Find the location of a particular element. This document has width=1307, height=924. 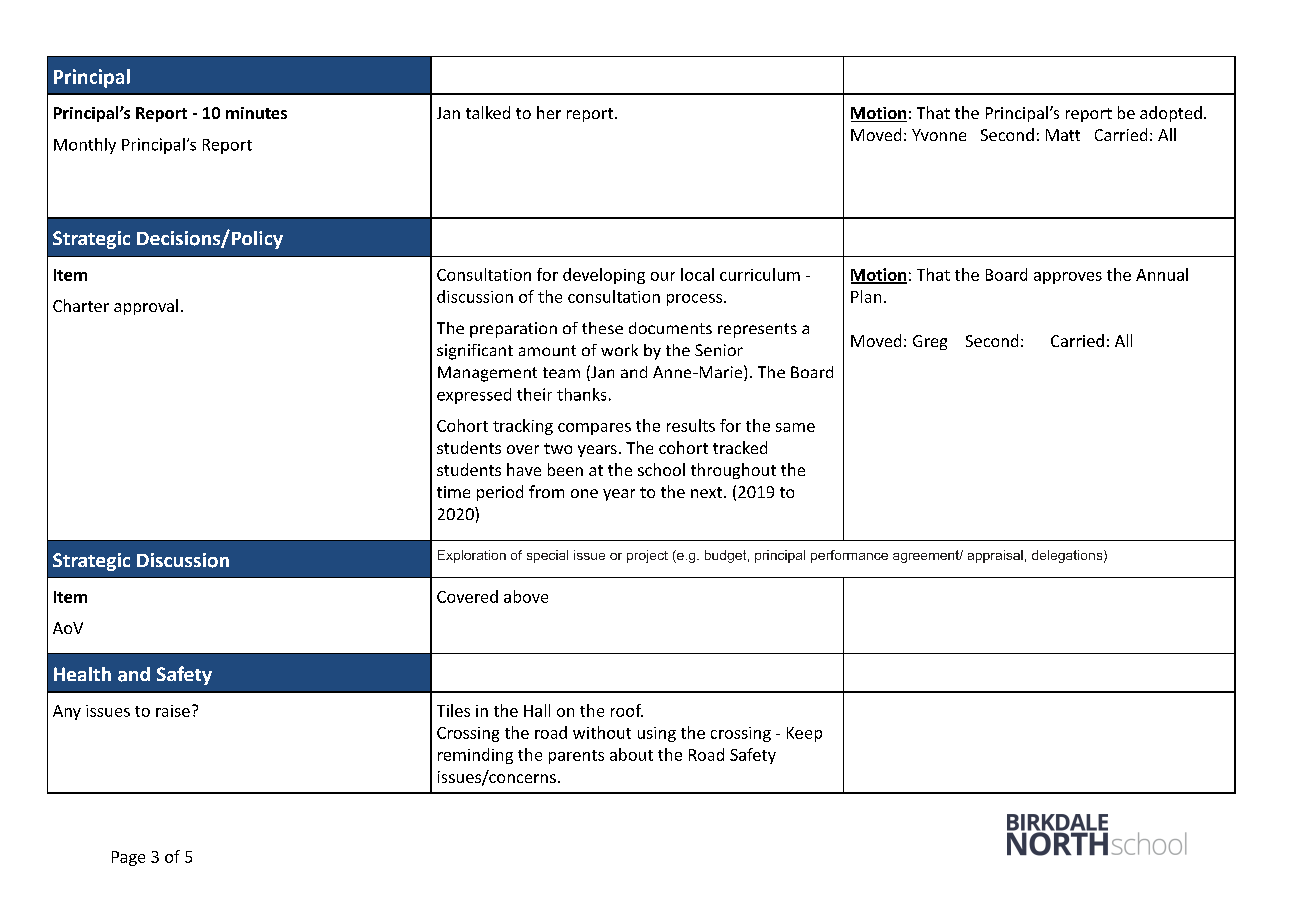

appraisal is located at coordinates (995, 556).
